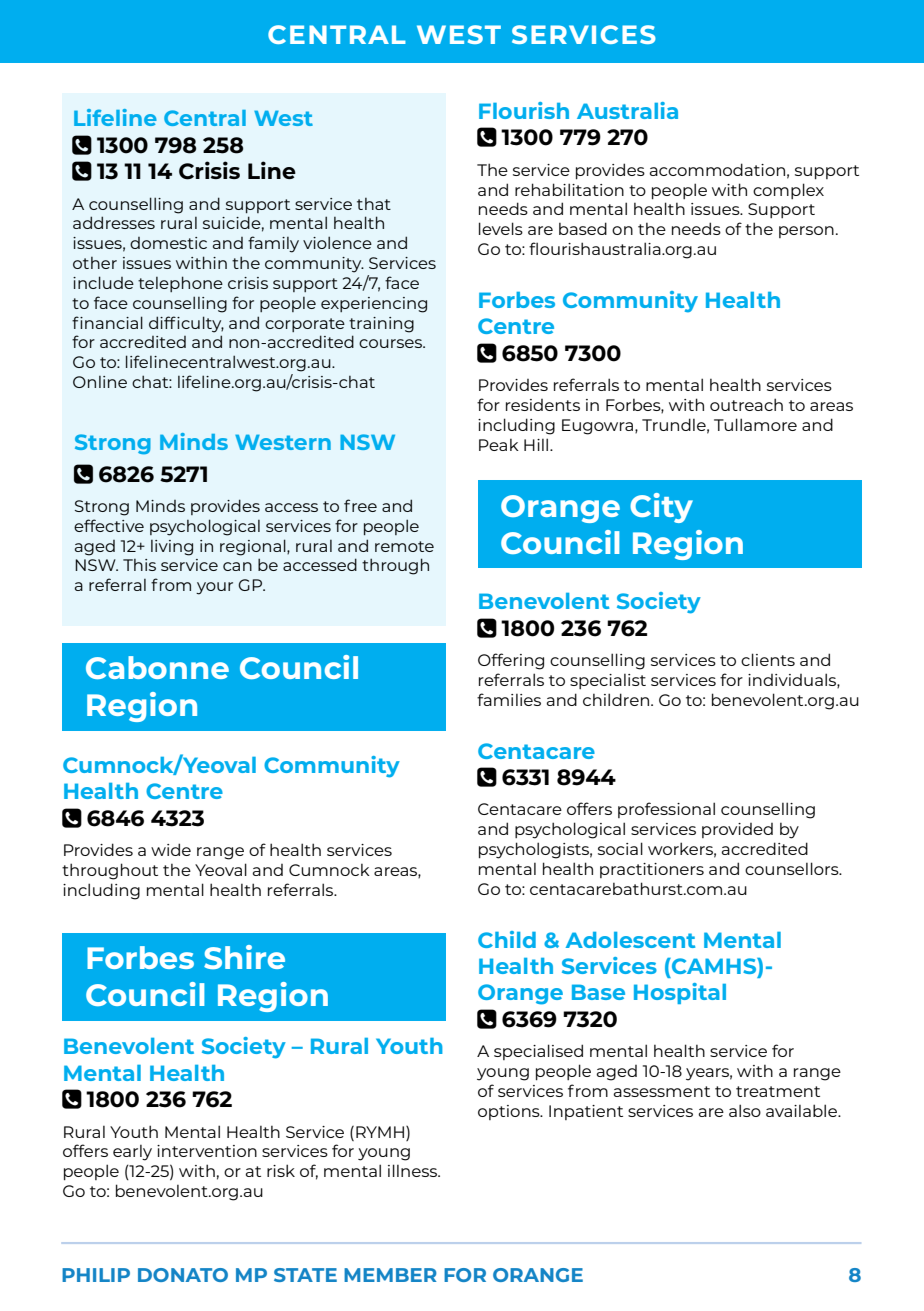 The image size is (924, 1311). Describe the element at coordinates (168, 243) in the document. I see `domestic` at that location.
